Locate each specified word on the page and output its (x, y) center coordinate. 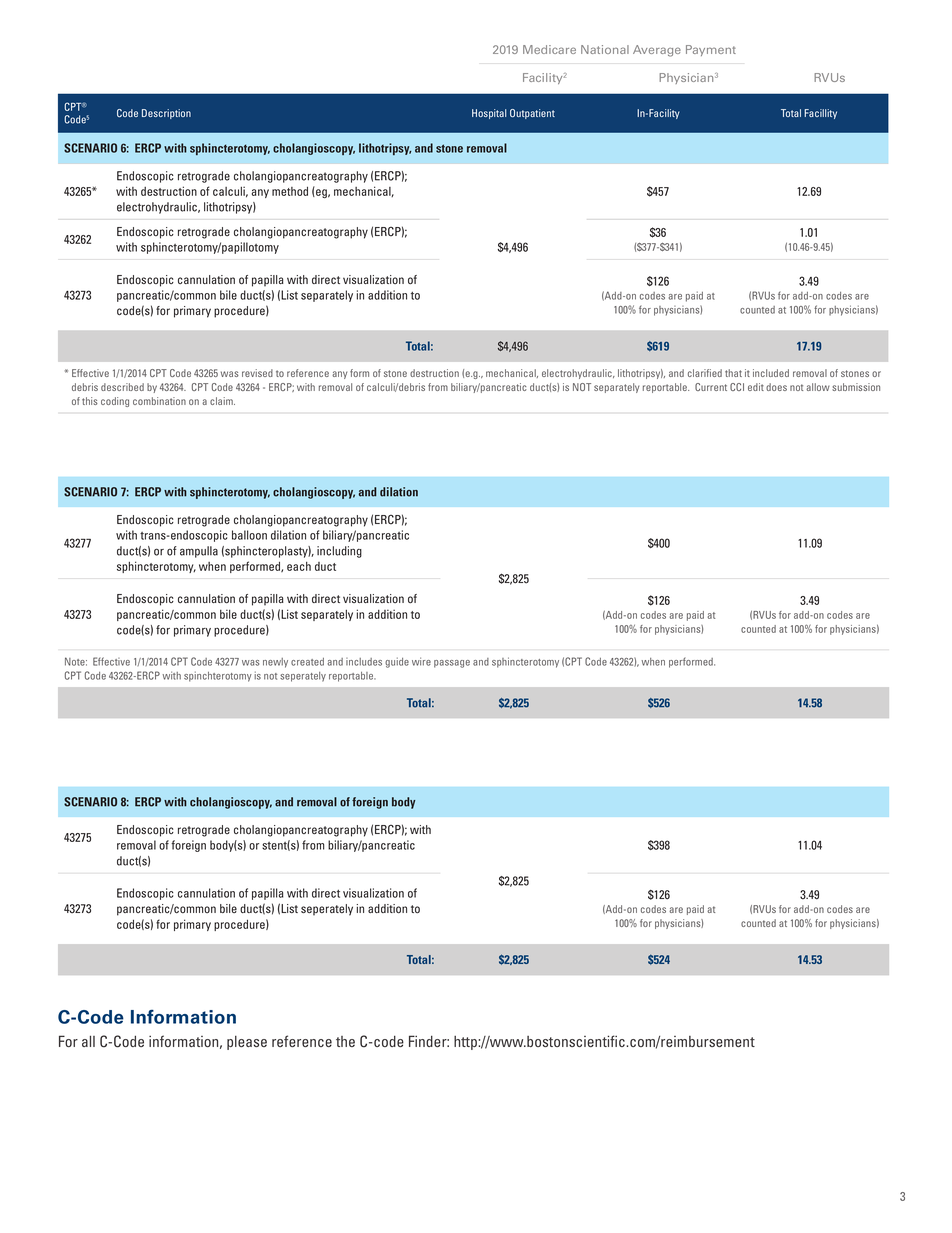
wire (421, 661)
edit (756, 387)
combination (159, 401)
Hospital (489, 114)
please (247, 1043)
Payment (711, 50)
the (345, 1041)
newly (275, 663)
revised (257, 373)
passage (452, 664)
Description (166, 114)
